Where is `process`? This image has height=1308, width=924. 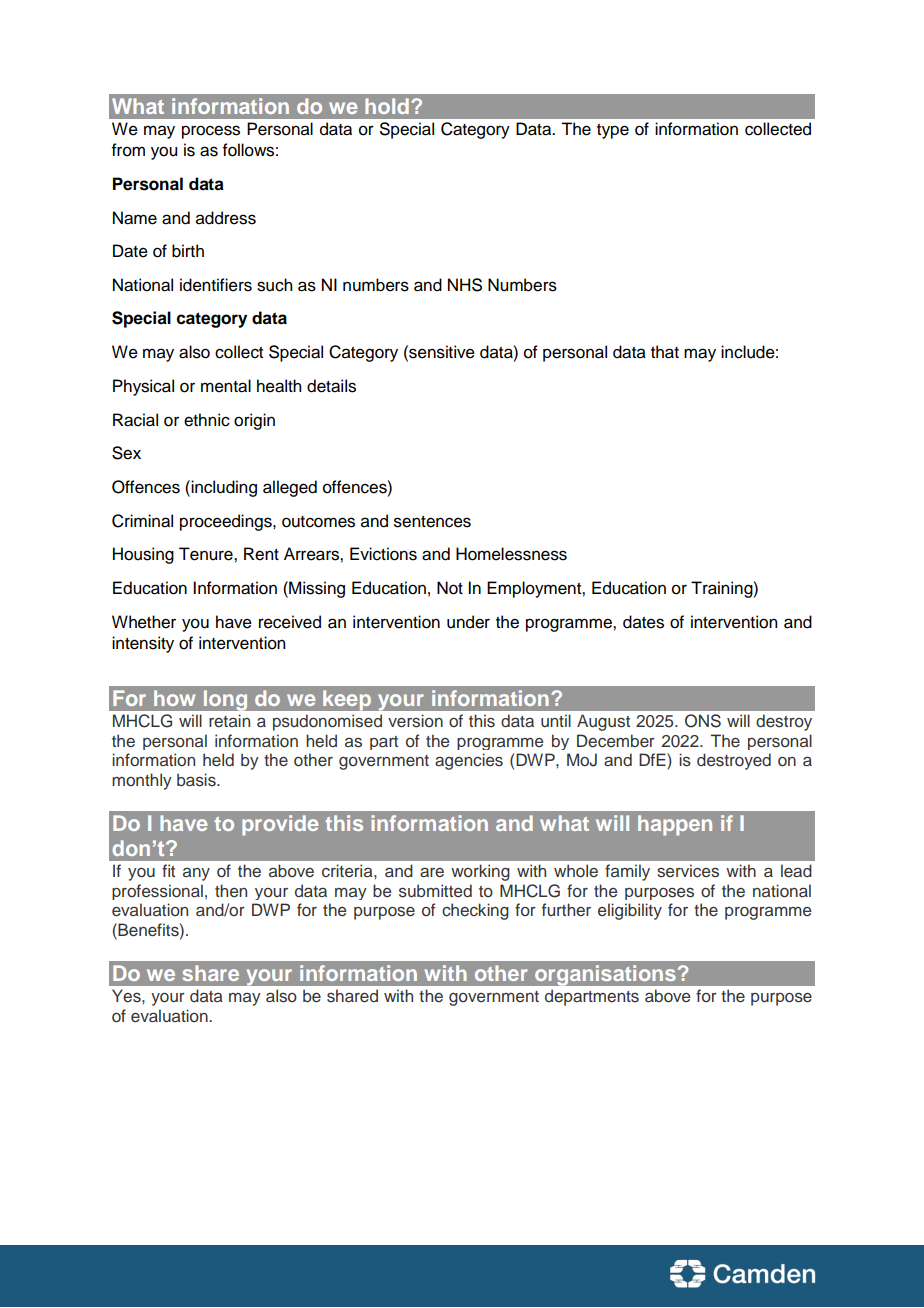 process is located at coordinates (211, 132).
